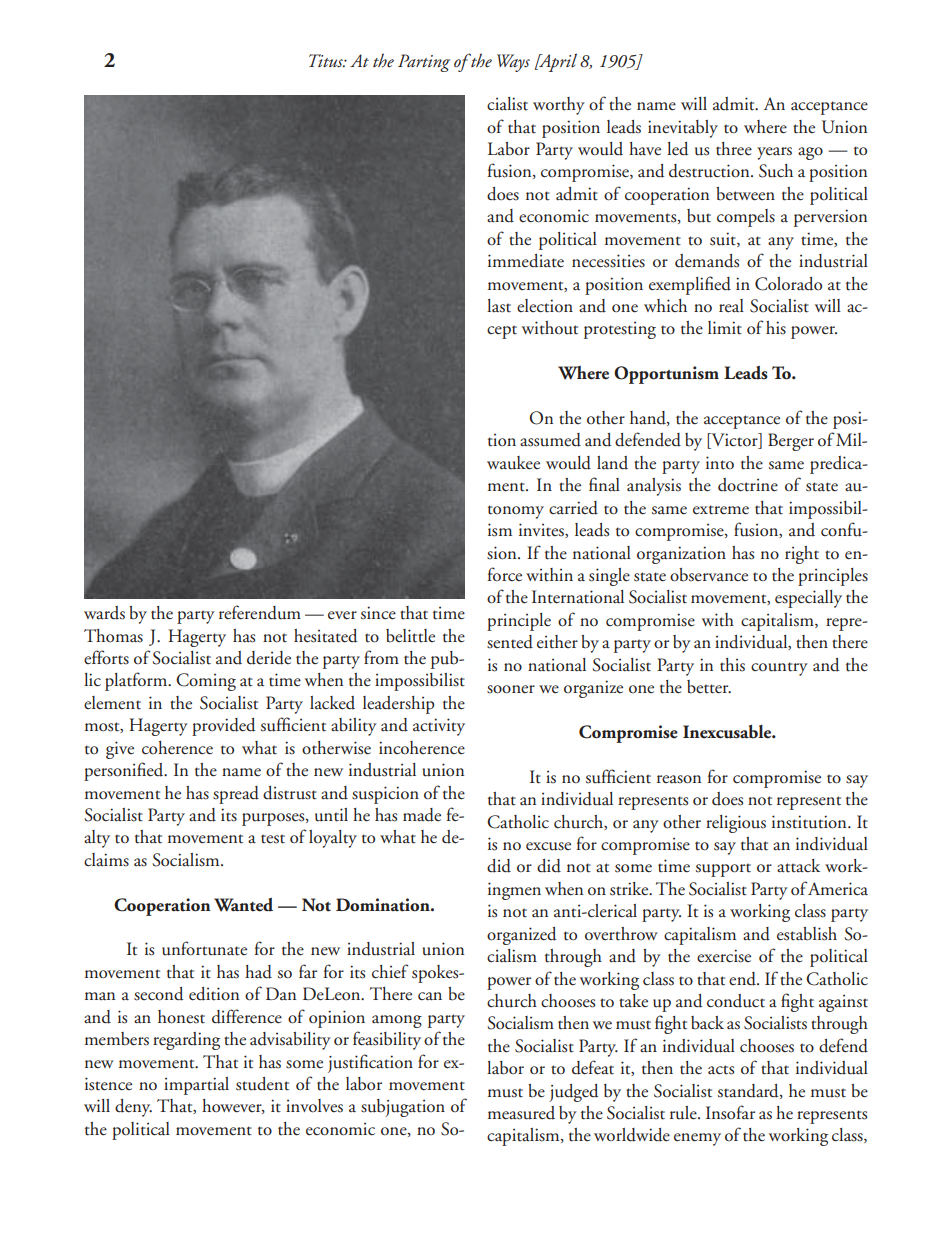 The image size is (952, 1233). I want to click on spread, so click(236, 795).
